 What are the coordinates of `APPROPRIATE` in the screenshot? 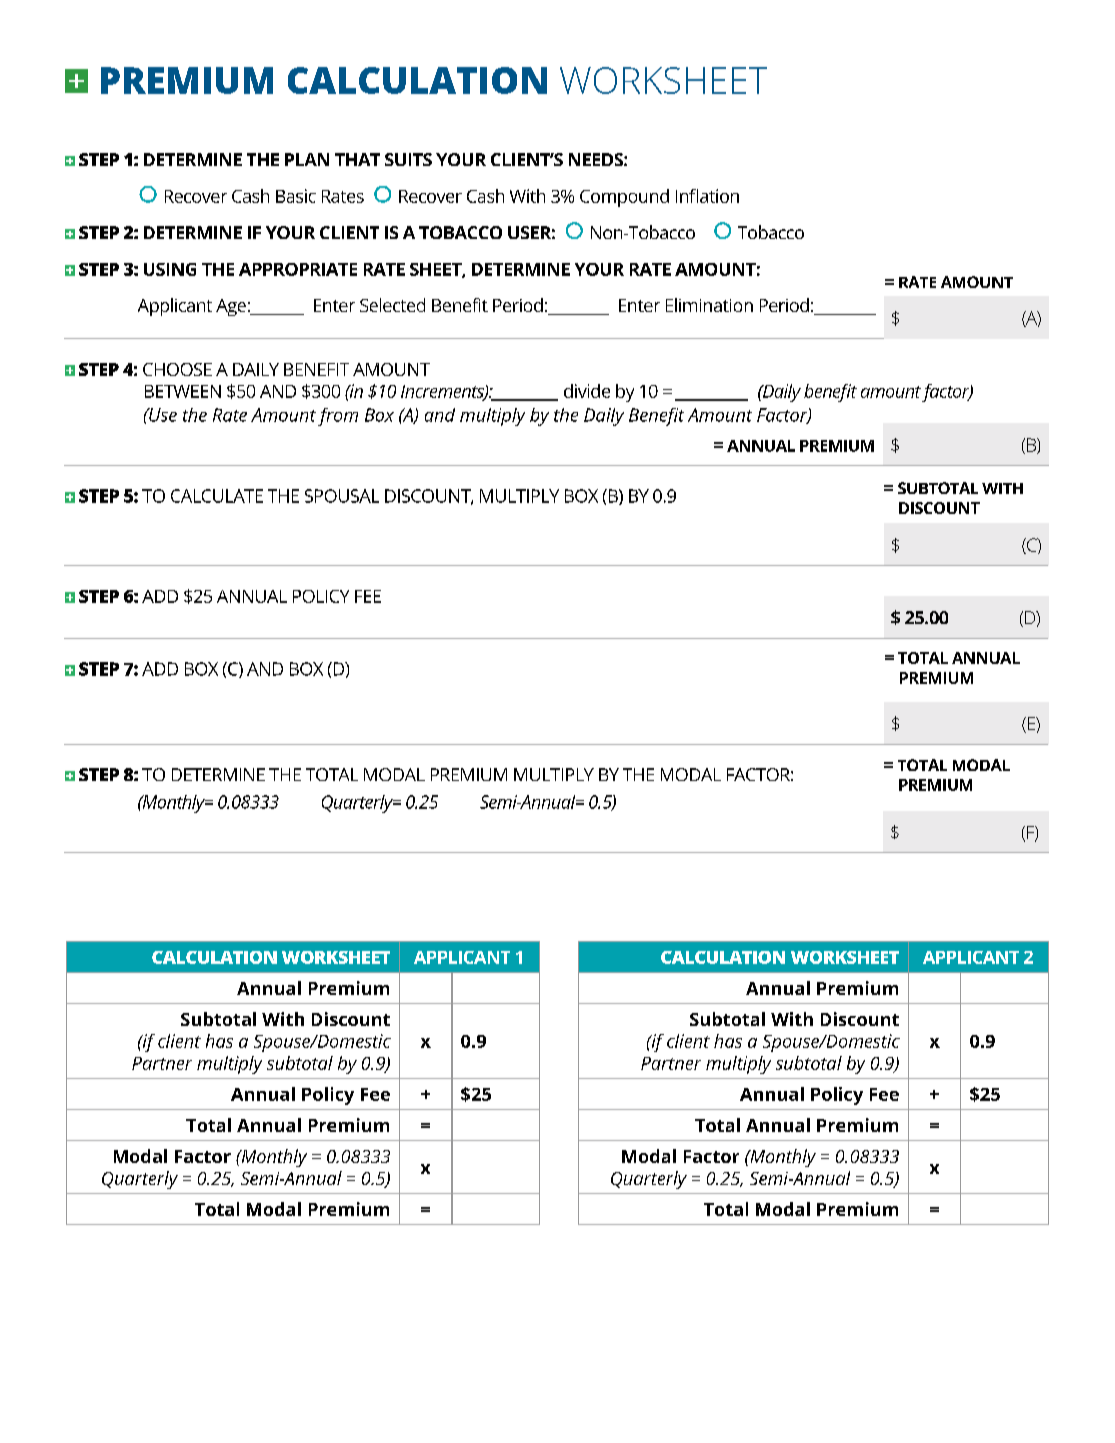 It's located at (298, 269).
